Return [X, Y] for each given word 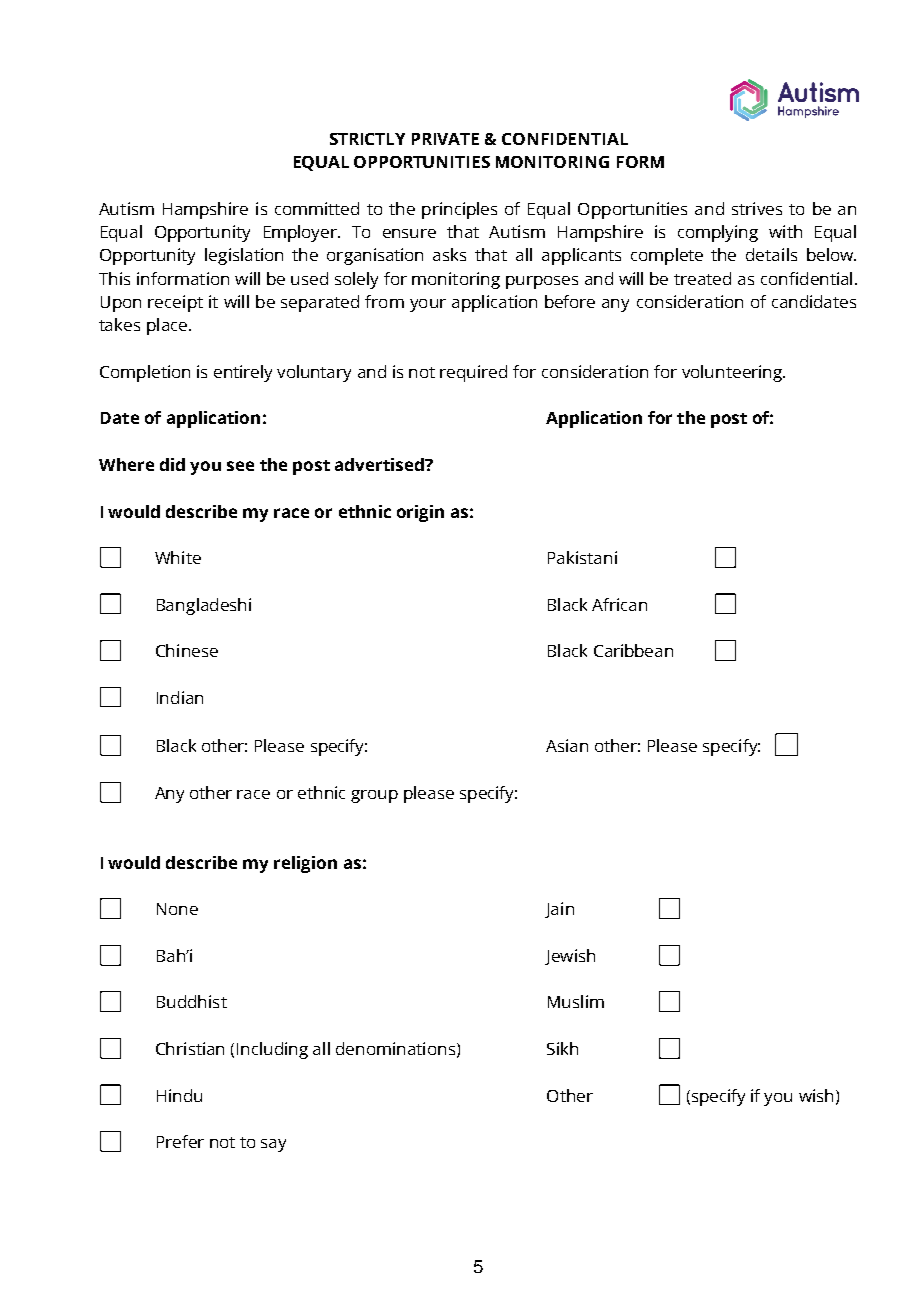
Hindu [179, 1095]
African [619, 604]
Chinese [187, 650]
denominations [395, 1048]
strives [757, 208]
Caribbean [633, 650]
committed [317, 208]
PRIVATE [445, 139]
